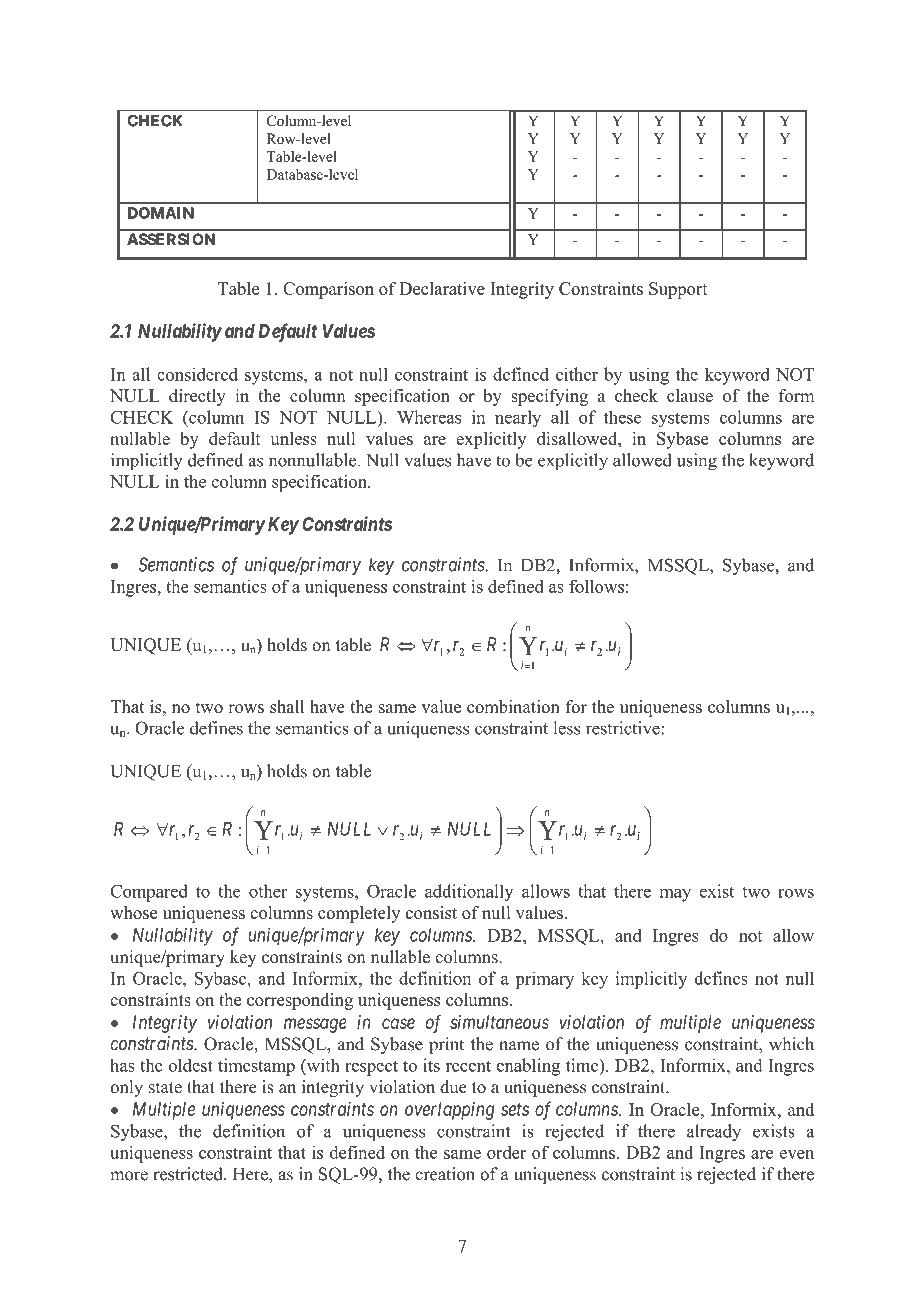 This screenshot has height=1308, width=924. Describe the element at coordinates (133, 912) in the screenshot. I see `whose` at that location.
